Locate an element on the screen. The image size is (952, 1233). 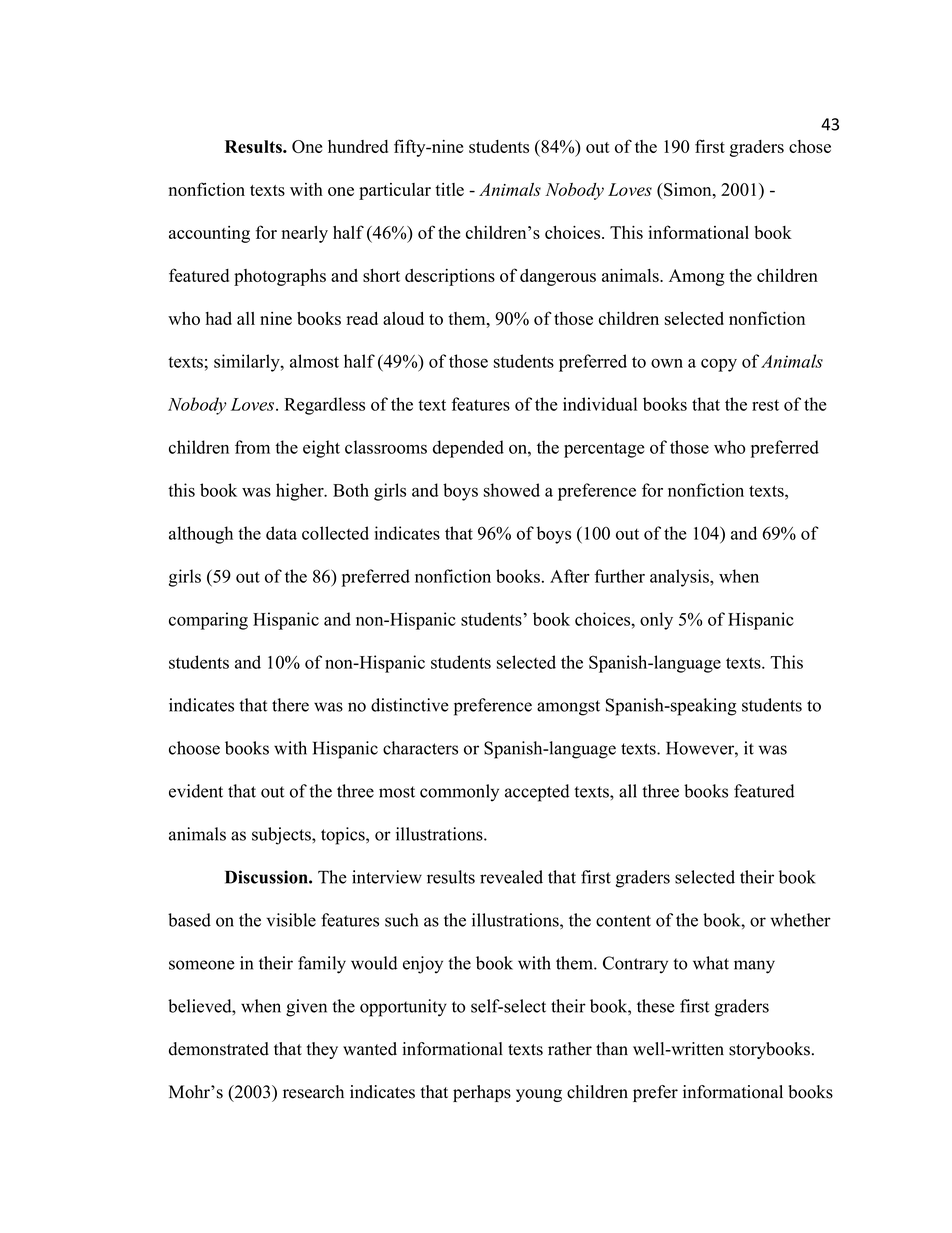
comparing is located at coordinates (208, 621).
